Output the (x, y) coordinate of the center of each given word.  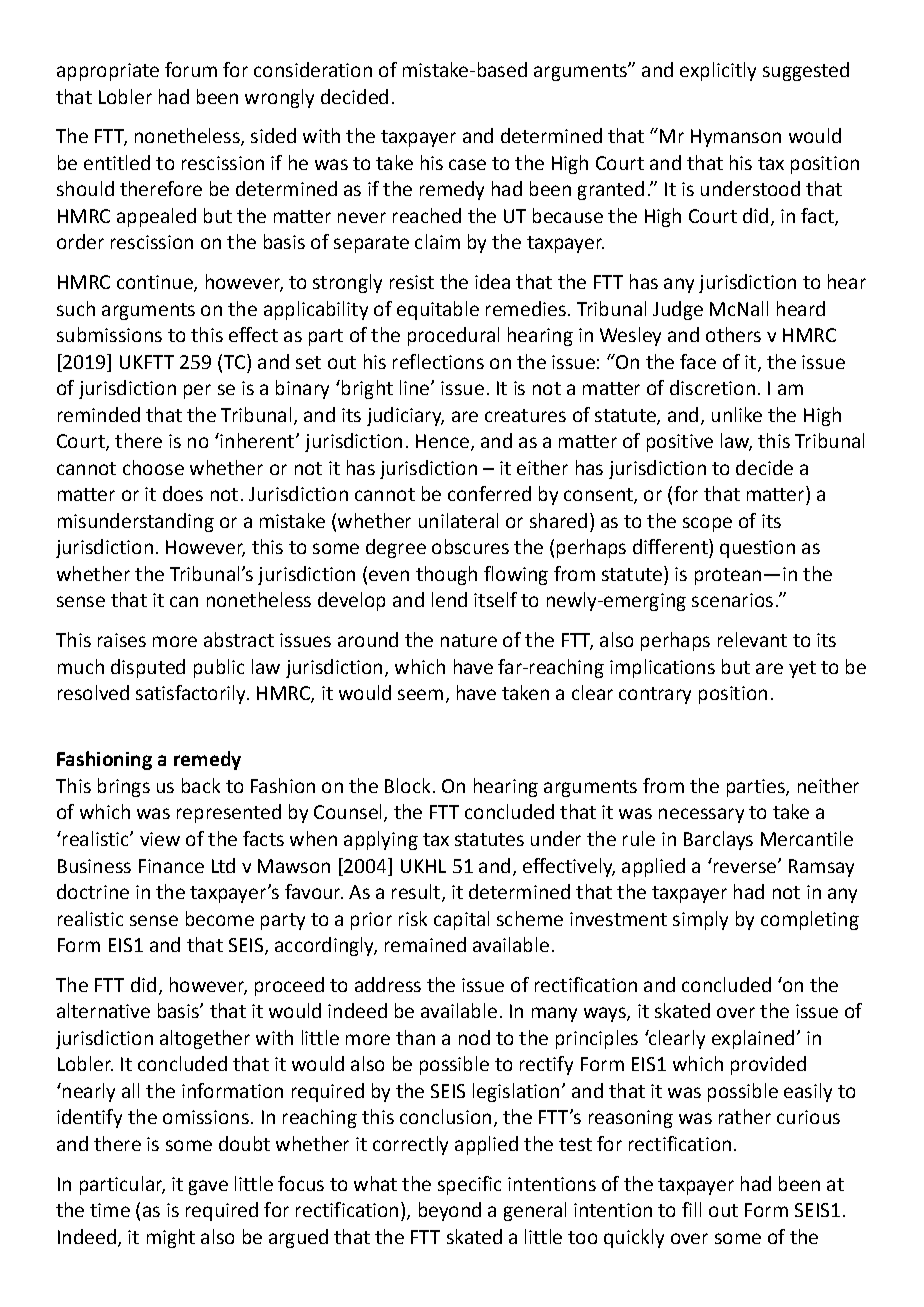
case (467, 164)
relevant (752, 639)
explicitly (718, 71)
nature (469, 640)
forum (191, 69)
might (171, 1238)
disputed (148, 668)
